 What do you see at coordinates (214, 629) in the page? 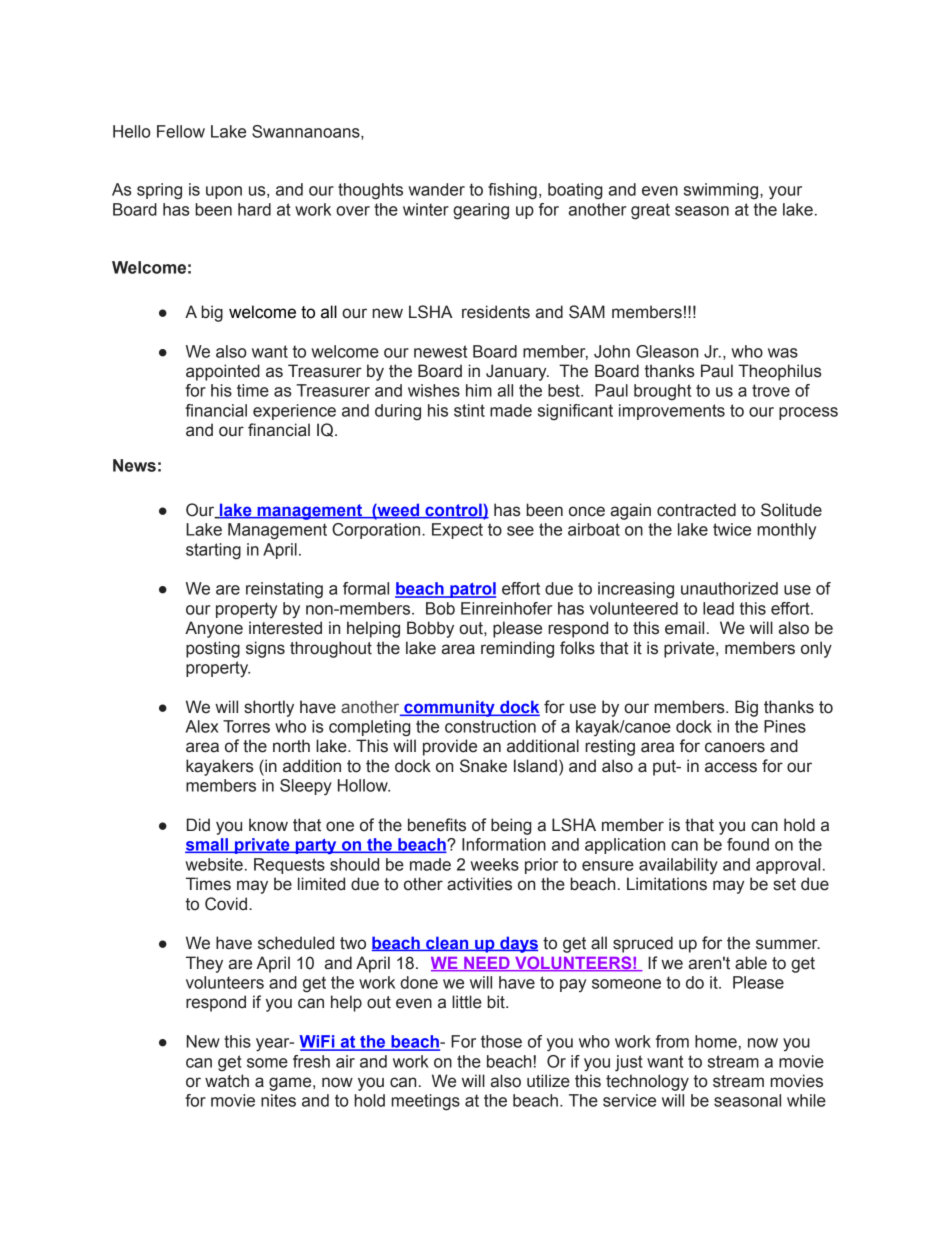
I see `Anyone` at bounding box center [214, 629].
